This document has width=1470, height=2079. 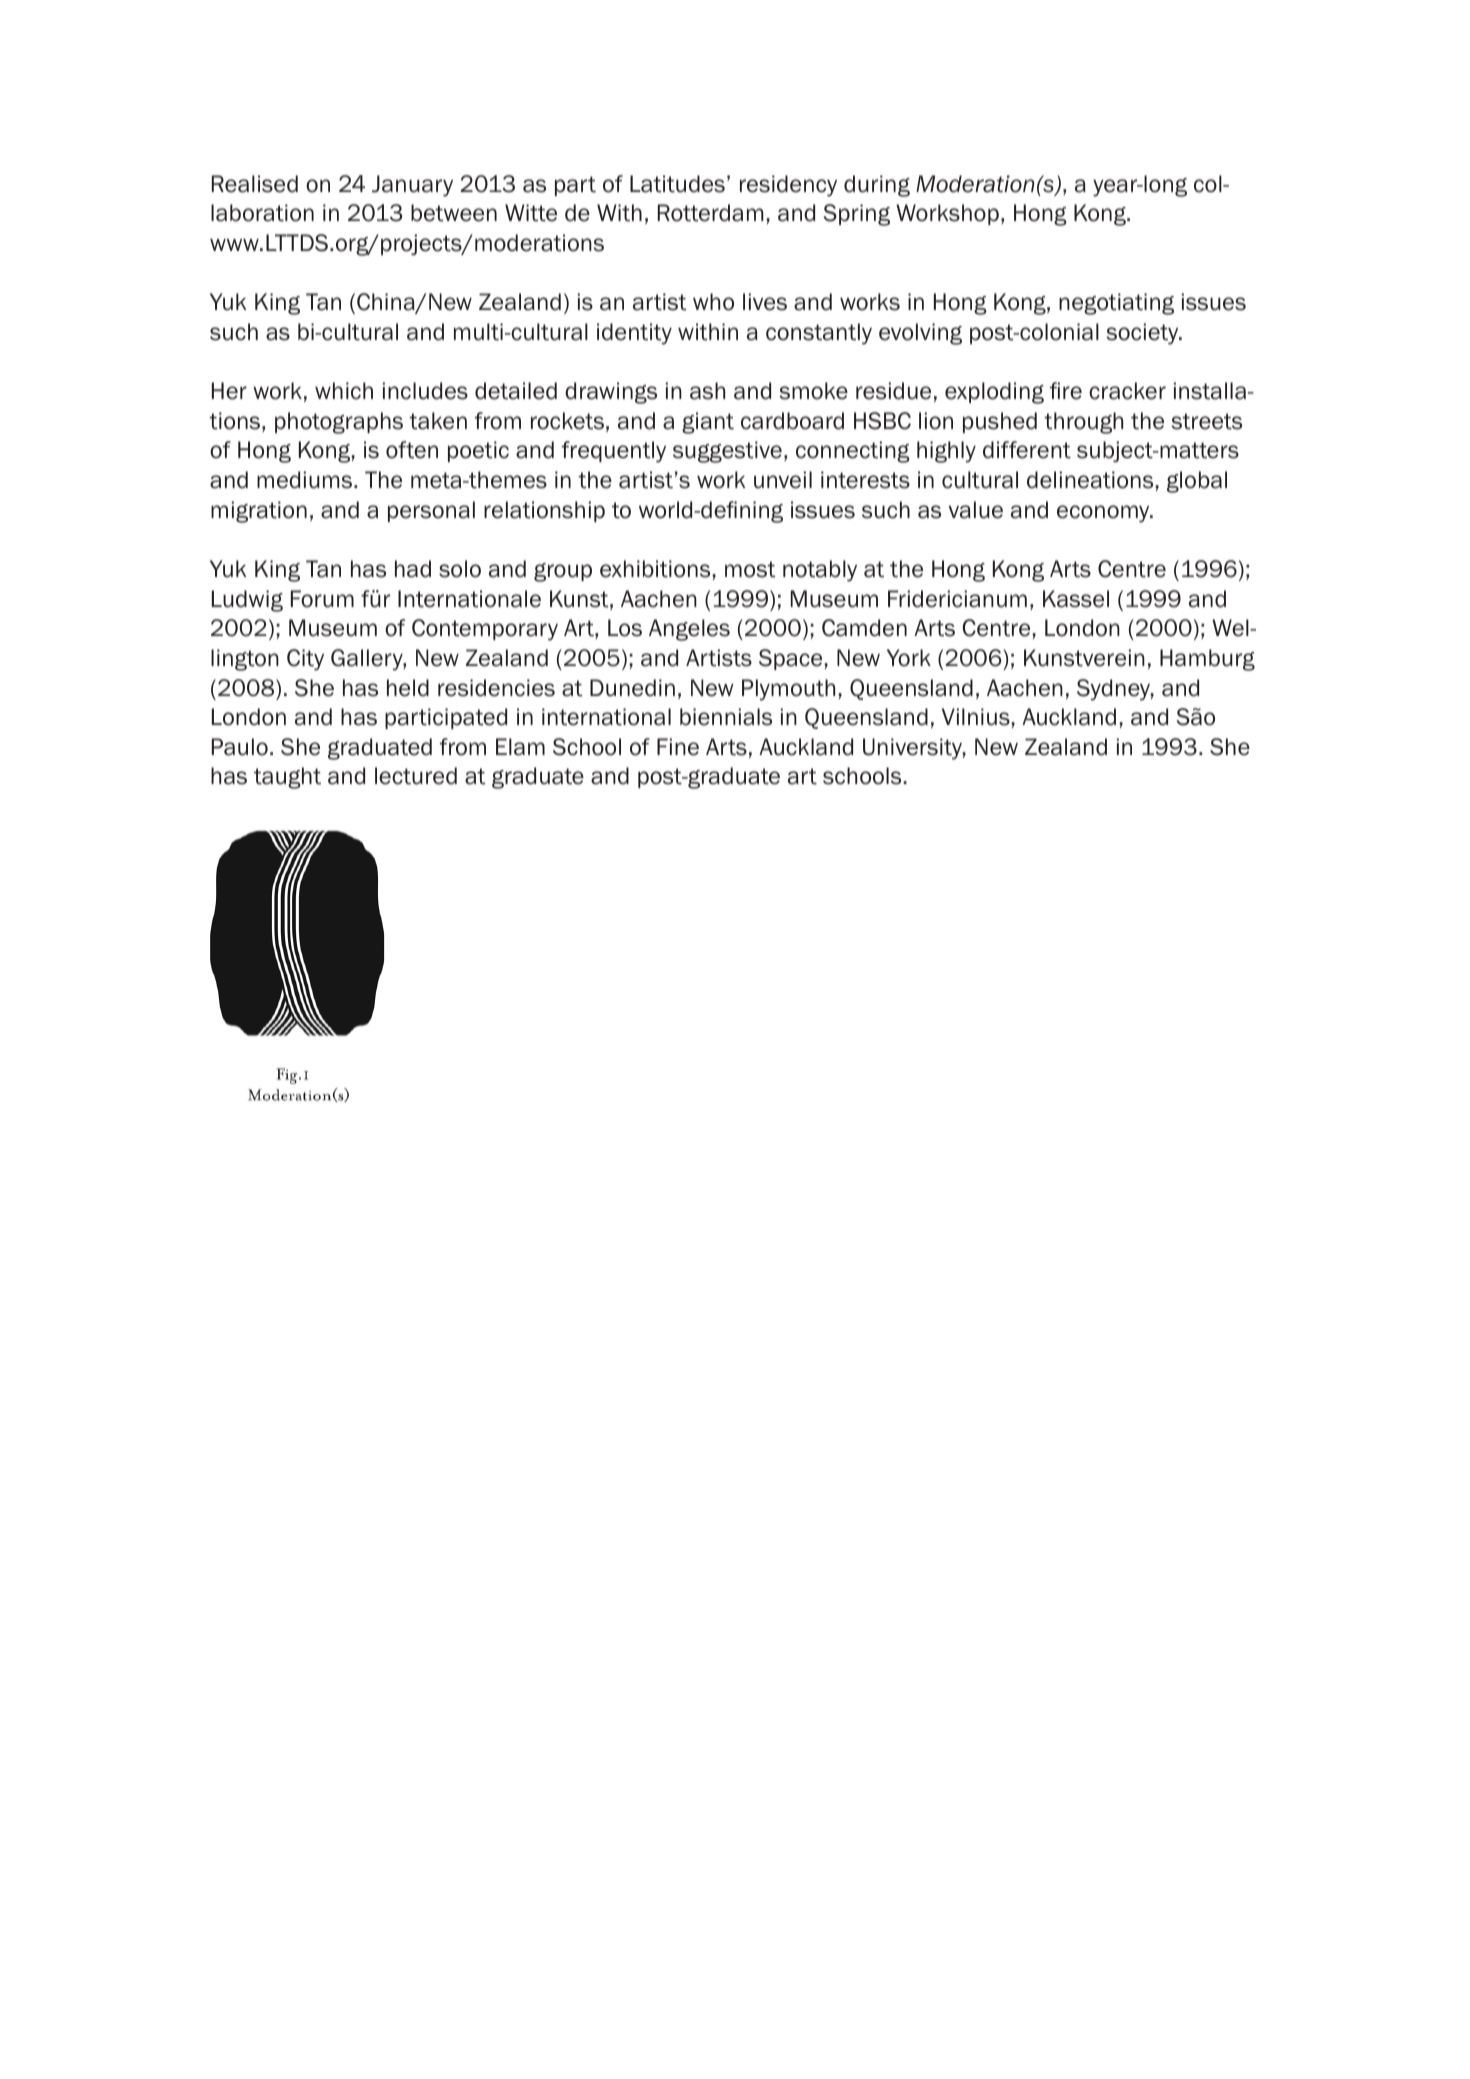 What do you see at coordinates (707, 391) in the document?
I see `ash` at bounding box center [707, 391].
